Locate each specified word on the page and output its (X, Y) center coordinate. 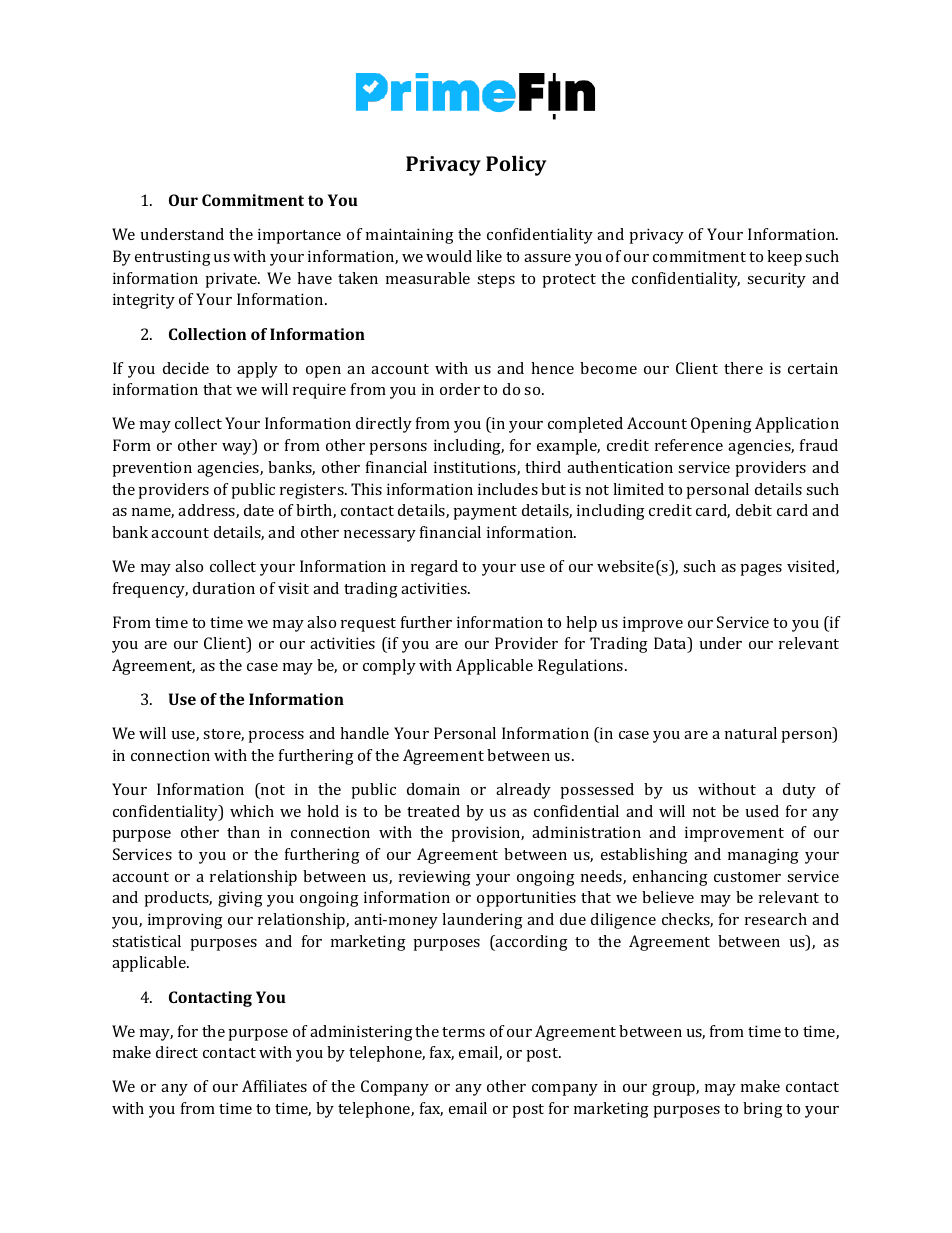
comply (389, 667)
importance (299, 236)
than (243, 832)
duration (224, 588)
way (238, 449)
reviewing (435, 878)
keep (784, 258)
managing (763, 856)
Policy (516, 165)
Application (797, 425)
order (460, 389)
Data (671, 644)
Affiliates (274, 1086)
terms (463, 1032)
